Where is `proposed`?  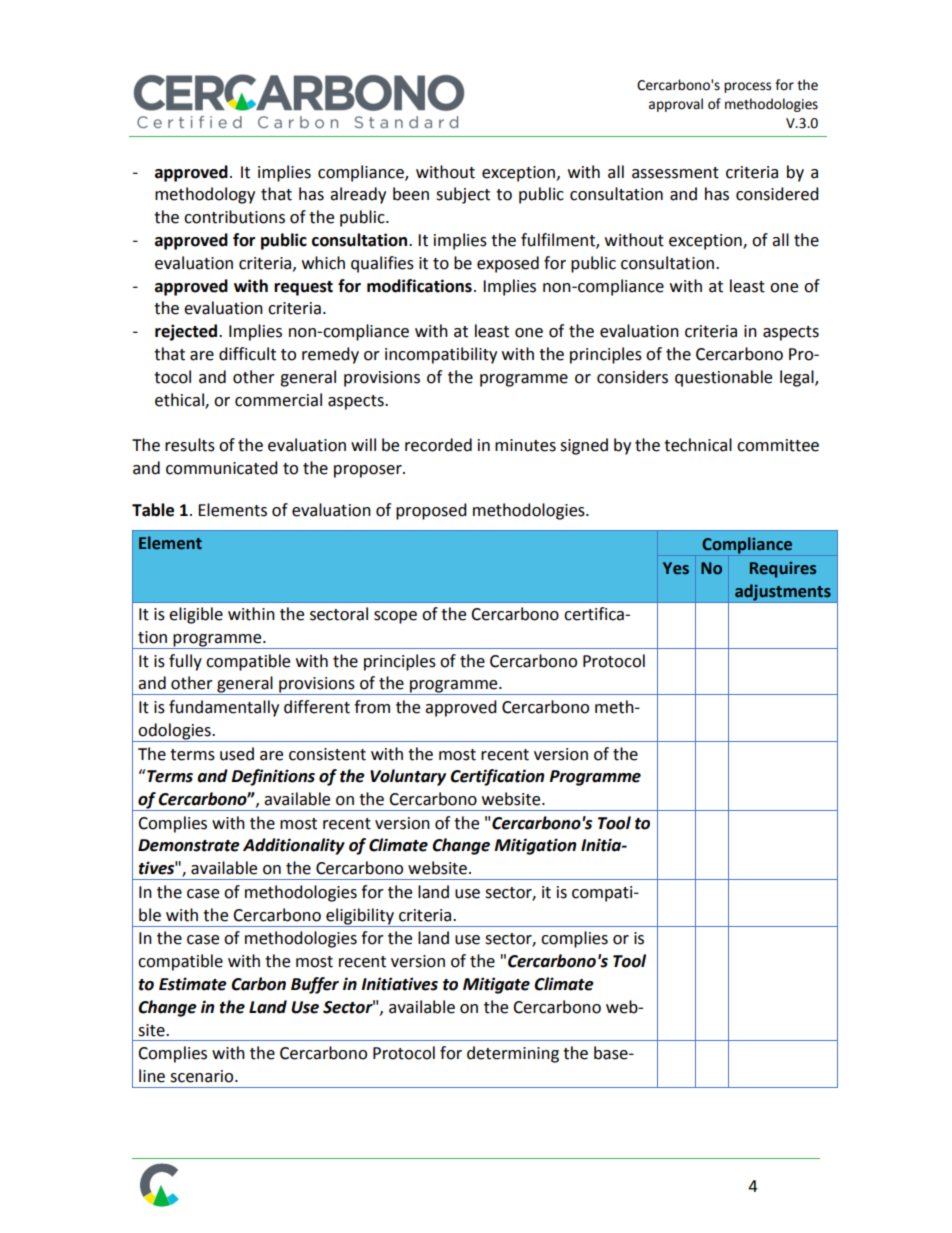 proposed is located at coordinates (431, 511).
